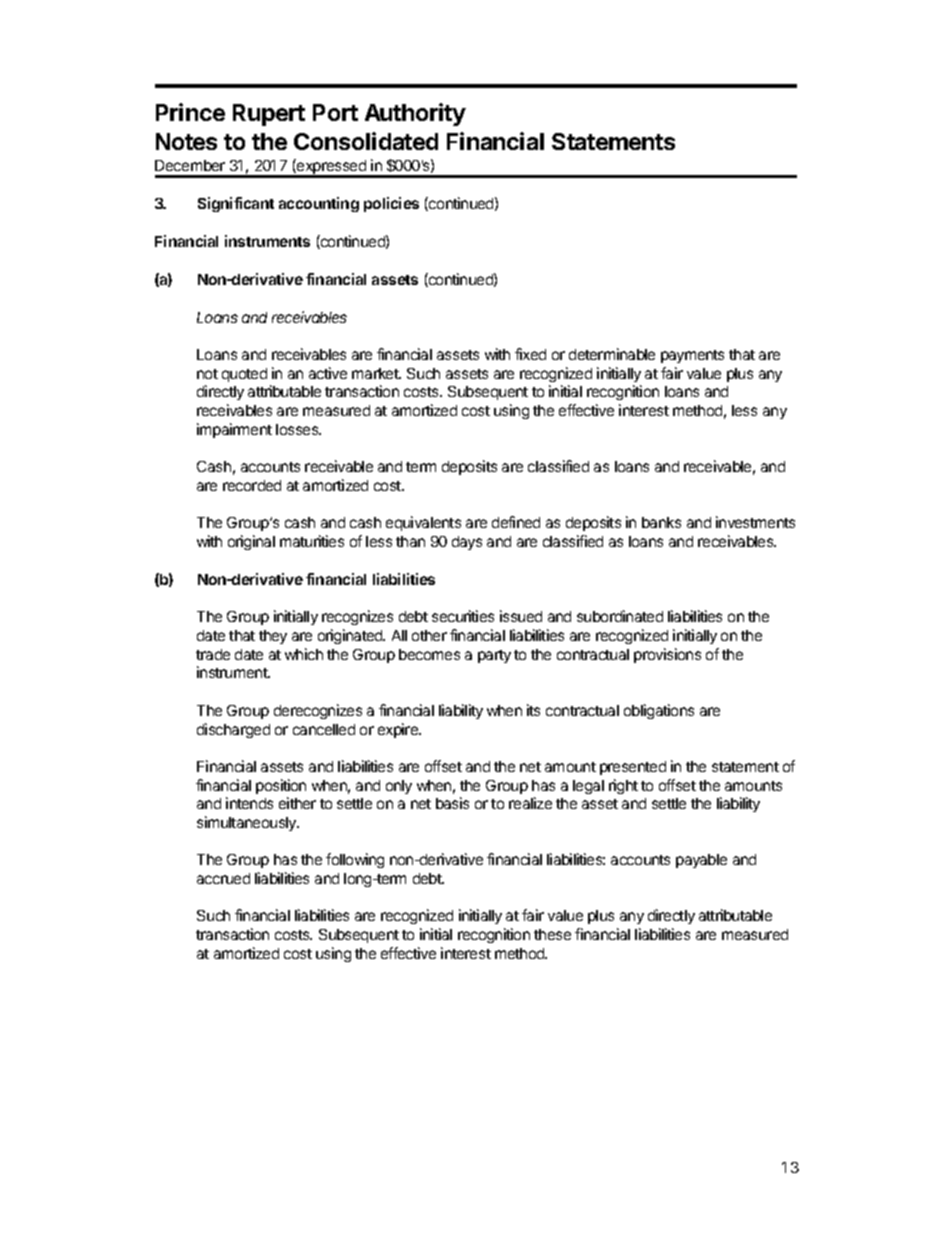 The height and width of the document is (1233, 952). I want to click on they, so click(273, 637).
